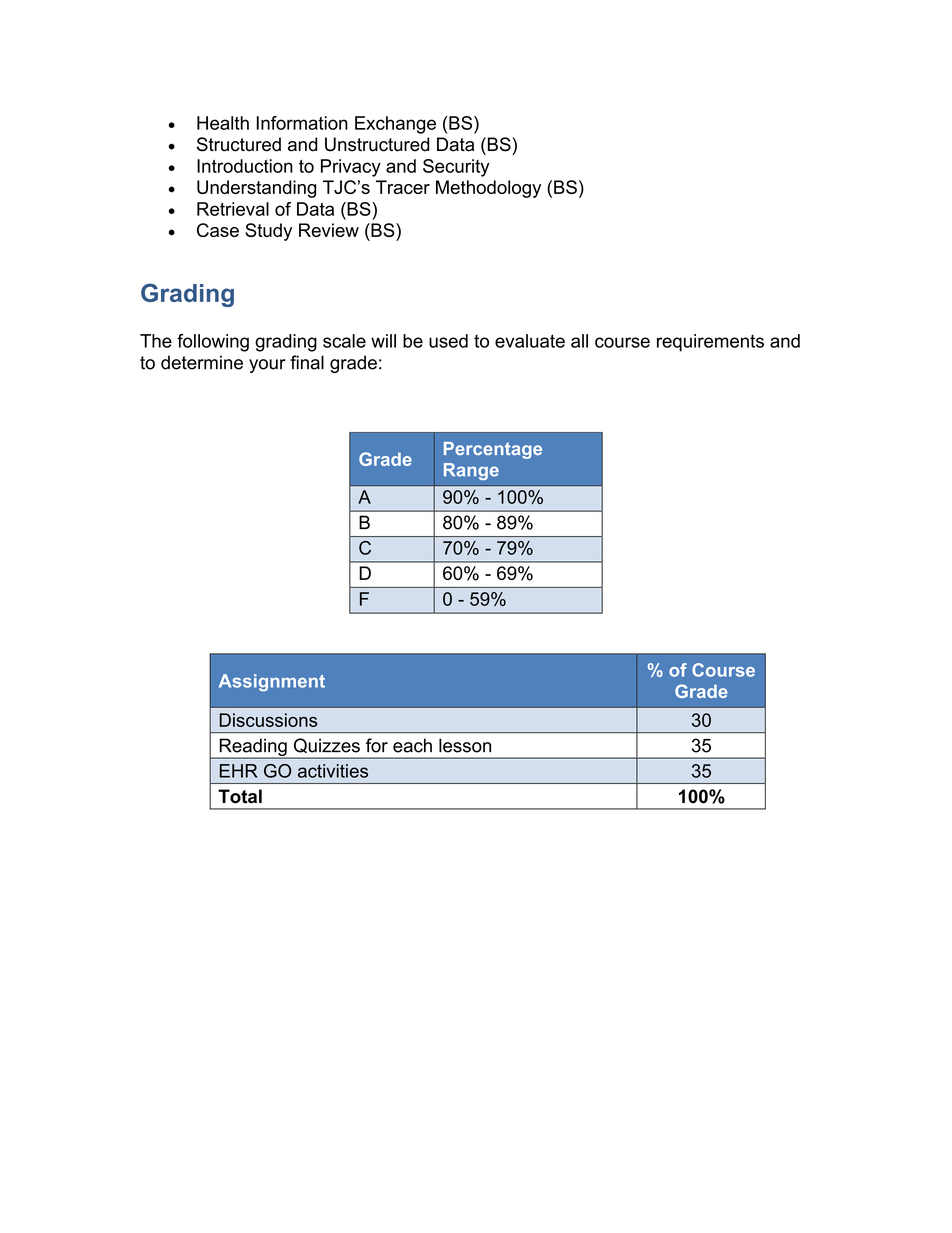 The image size is (952, 1233). Describe the element at coordinates (493, 450) in the document. I see `Percentage` at that location.
